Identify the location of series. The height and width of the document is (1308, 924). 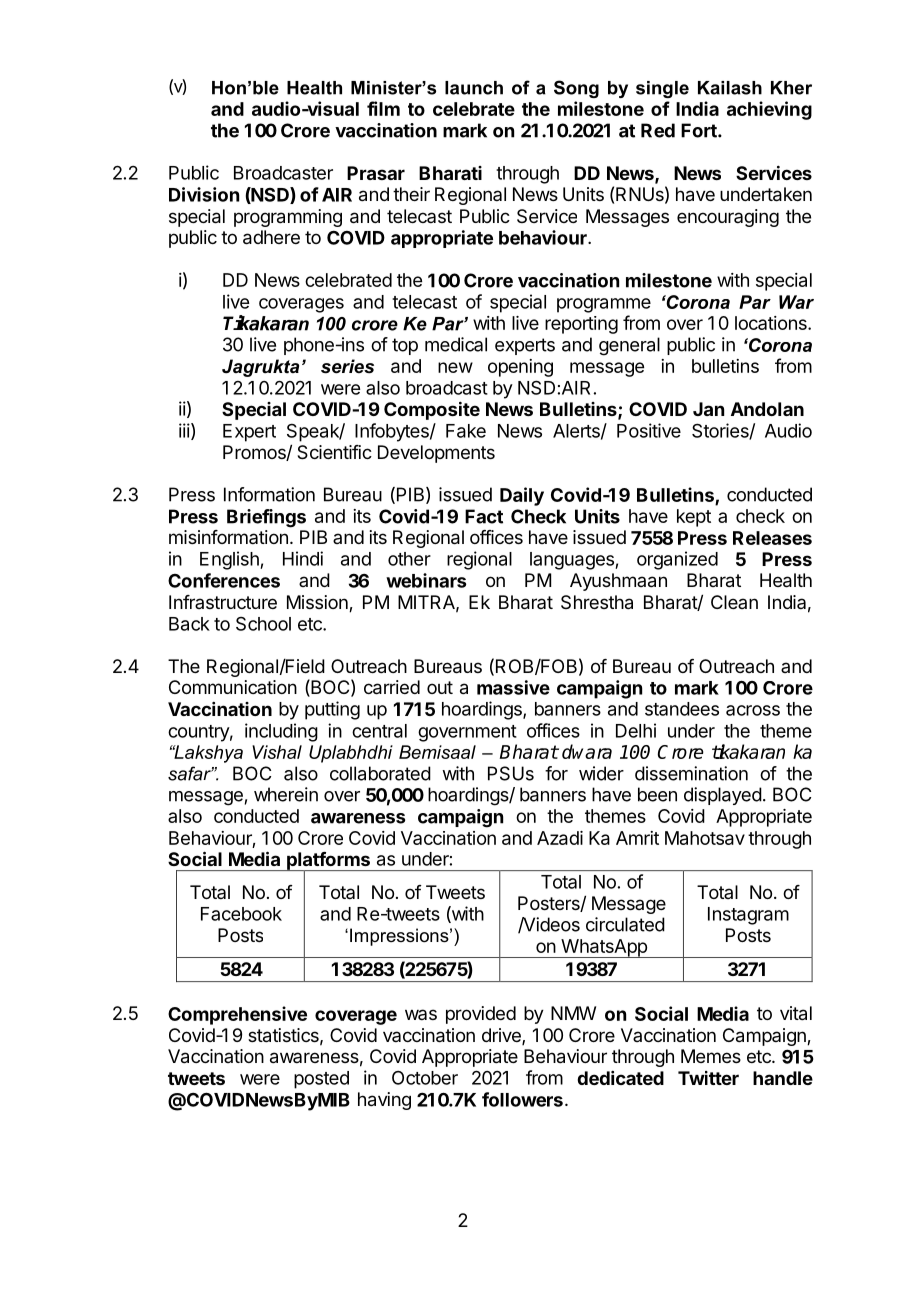
(347, 366).
